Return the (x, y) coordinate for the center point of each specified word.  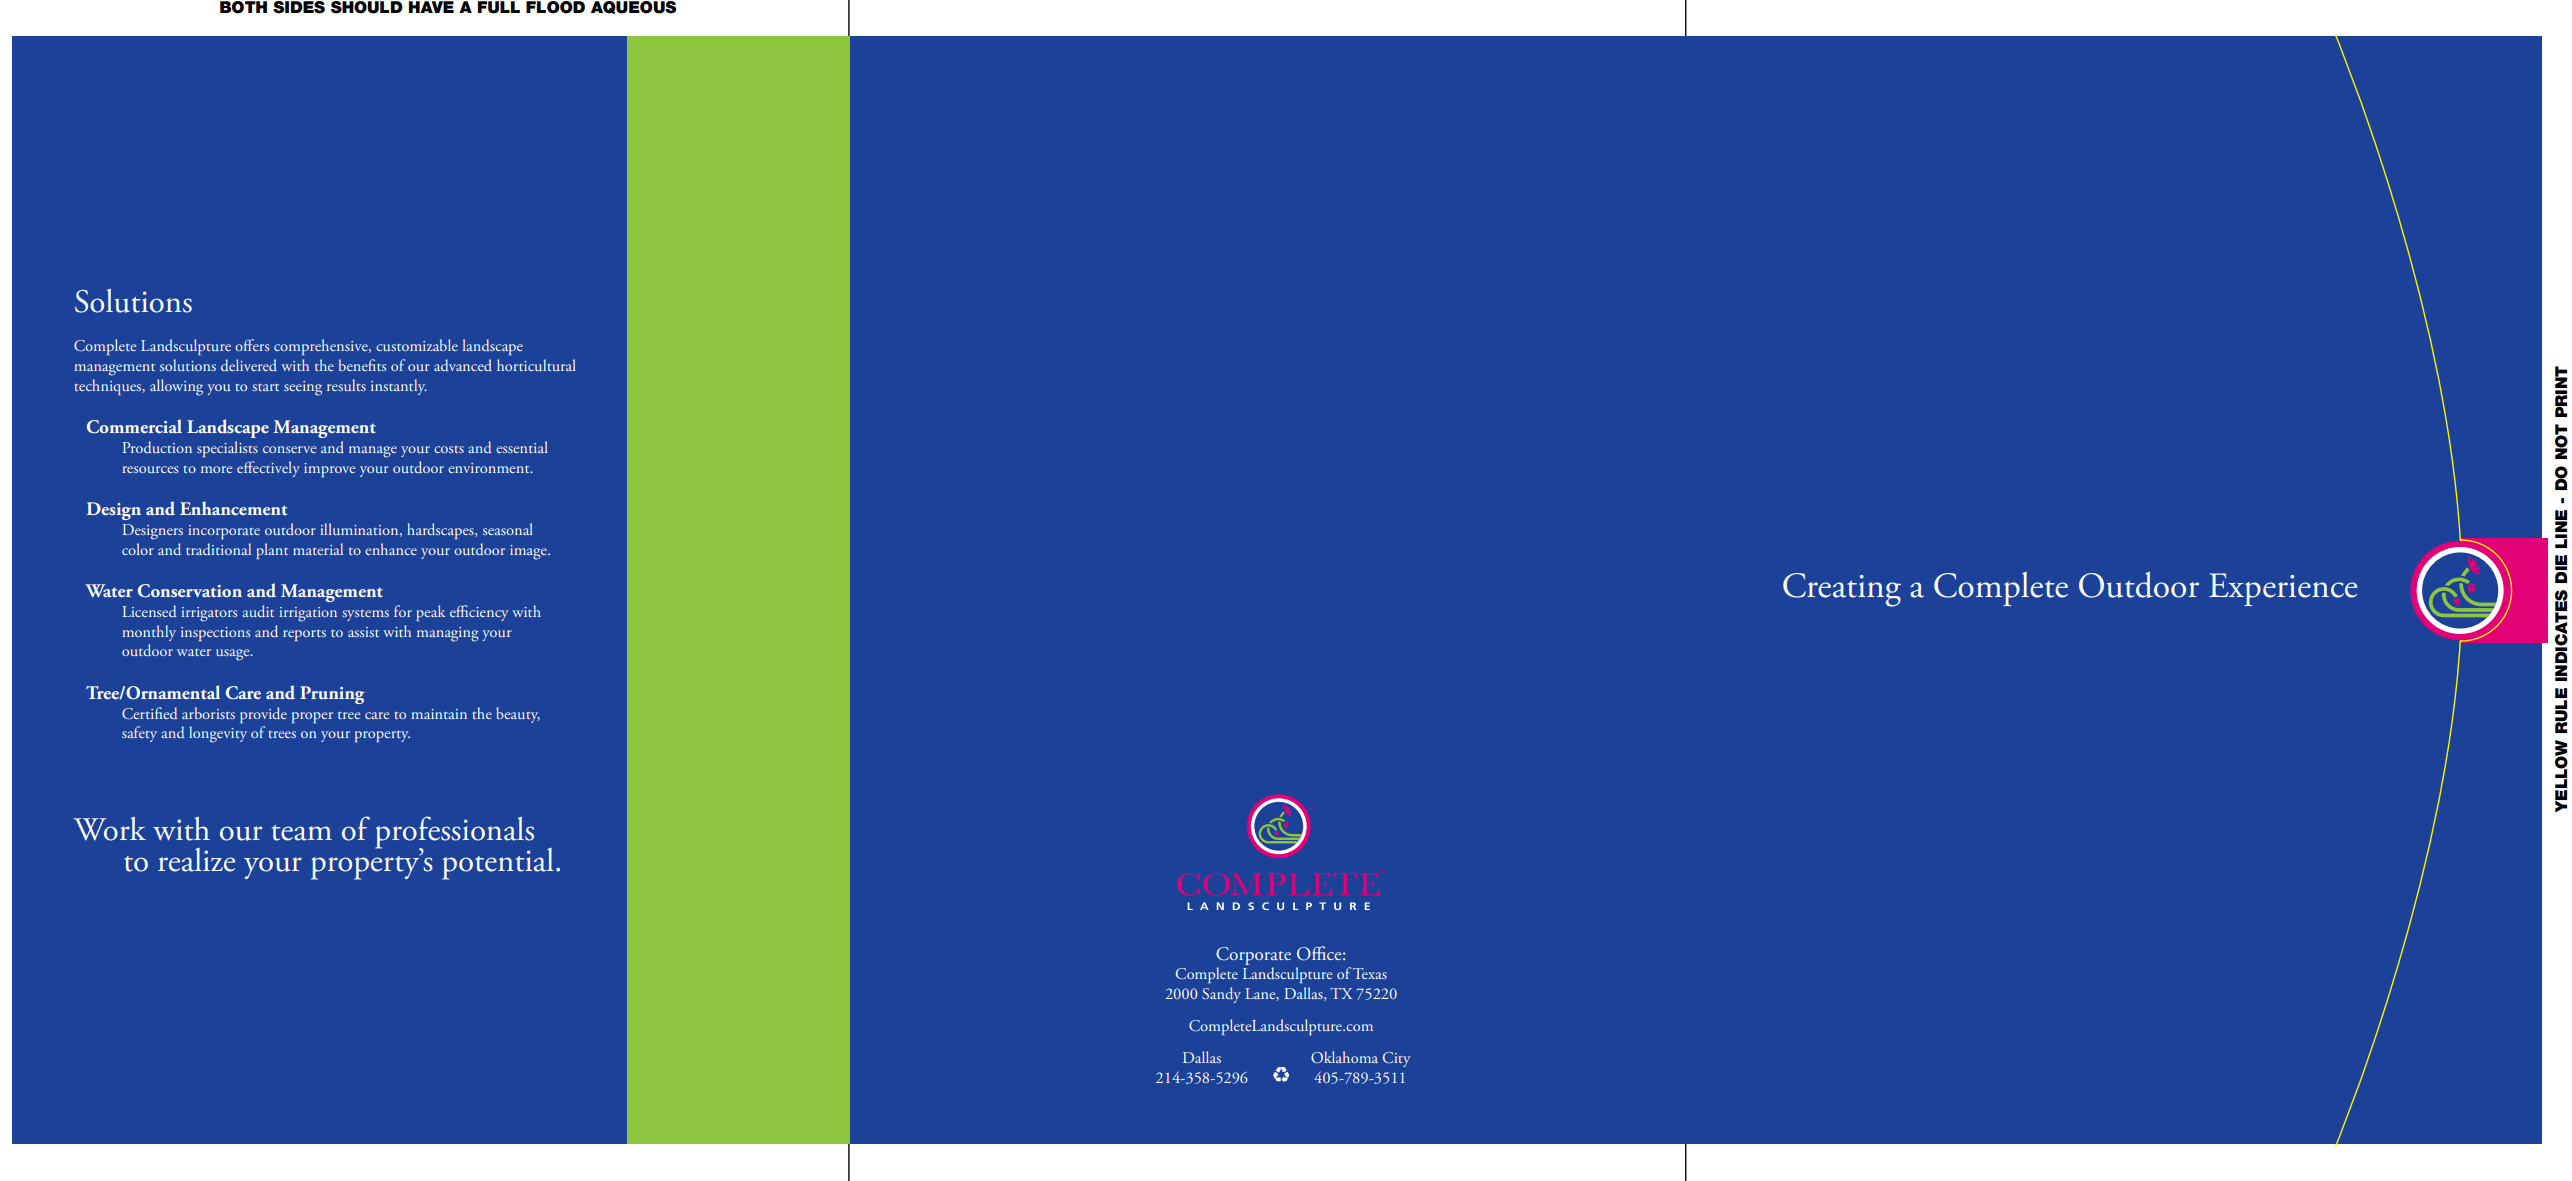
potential (498, 864)
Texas (1370, 973)
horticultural (536, 365)
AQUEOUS (633, 7)
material (318, 549)
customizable (417, 345)
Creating (1842, 590)
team (302, 833)
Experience (2283, 589)
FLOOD (555, 7)
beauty (518, 715)
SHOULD (367, 7)
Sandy (1221, 995)
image (529, 552)
